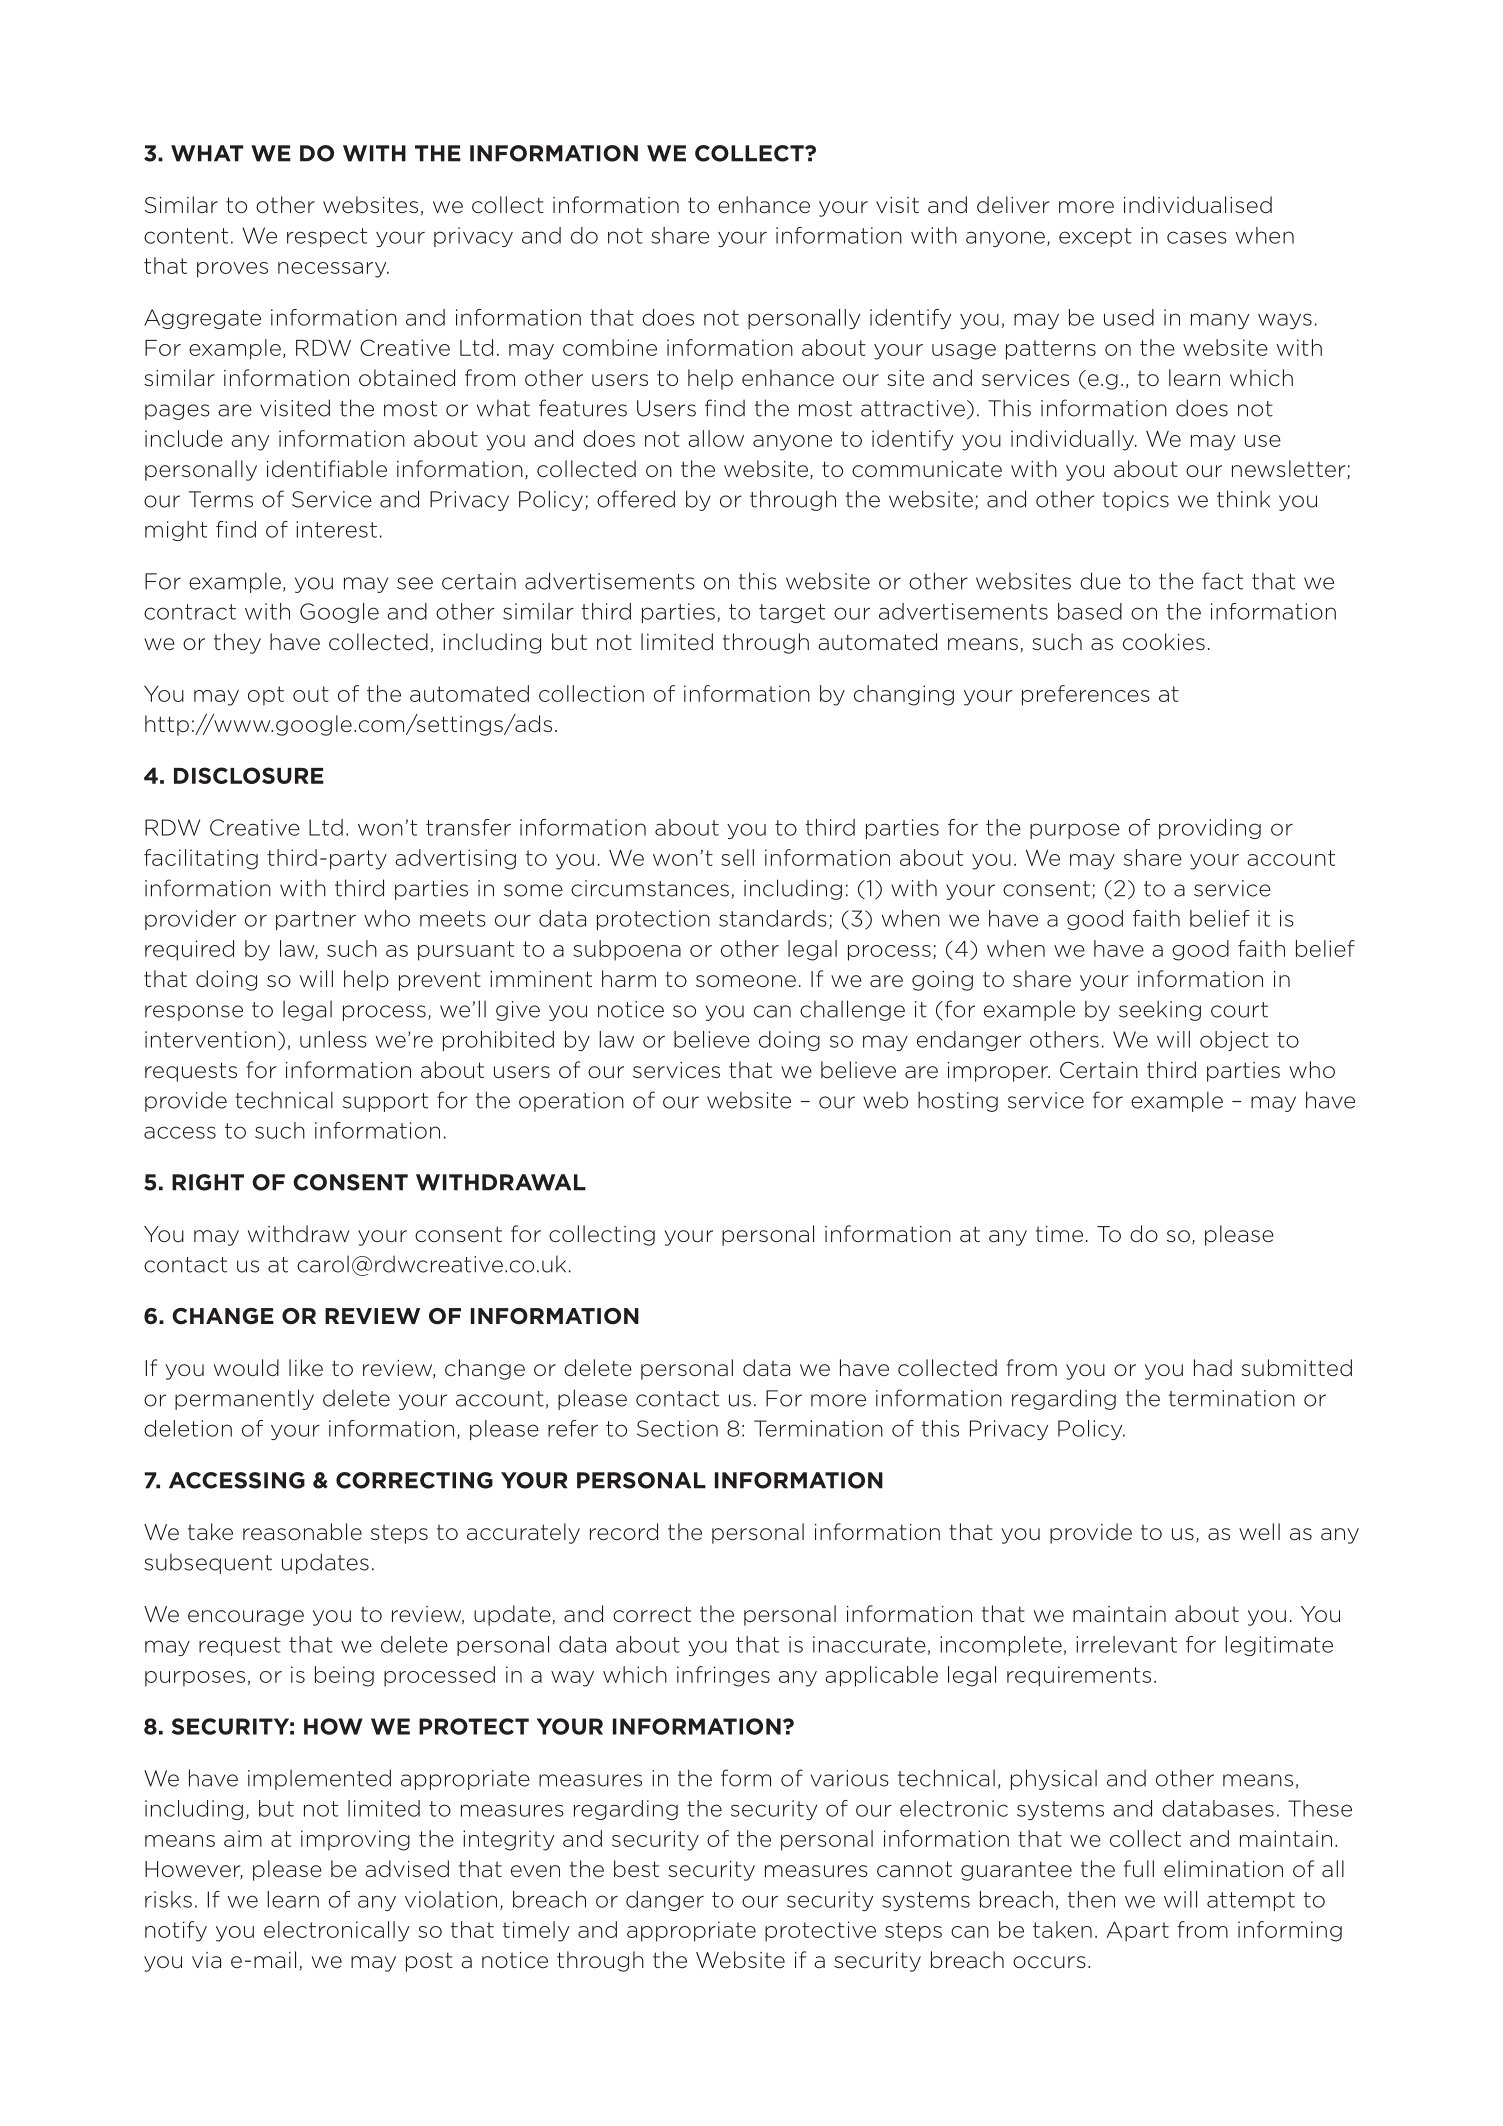 This page has height=2126, width=1503. Describe the element at coordinates (1210, 829) in the page. I see `providing` at that location.
